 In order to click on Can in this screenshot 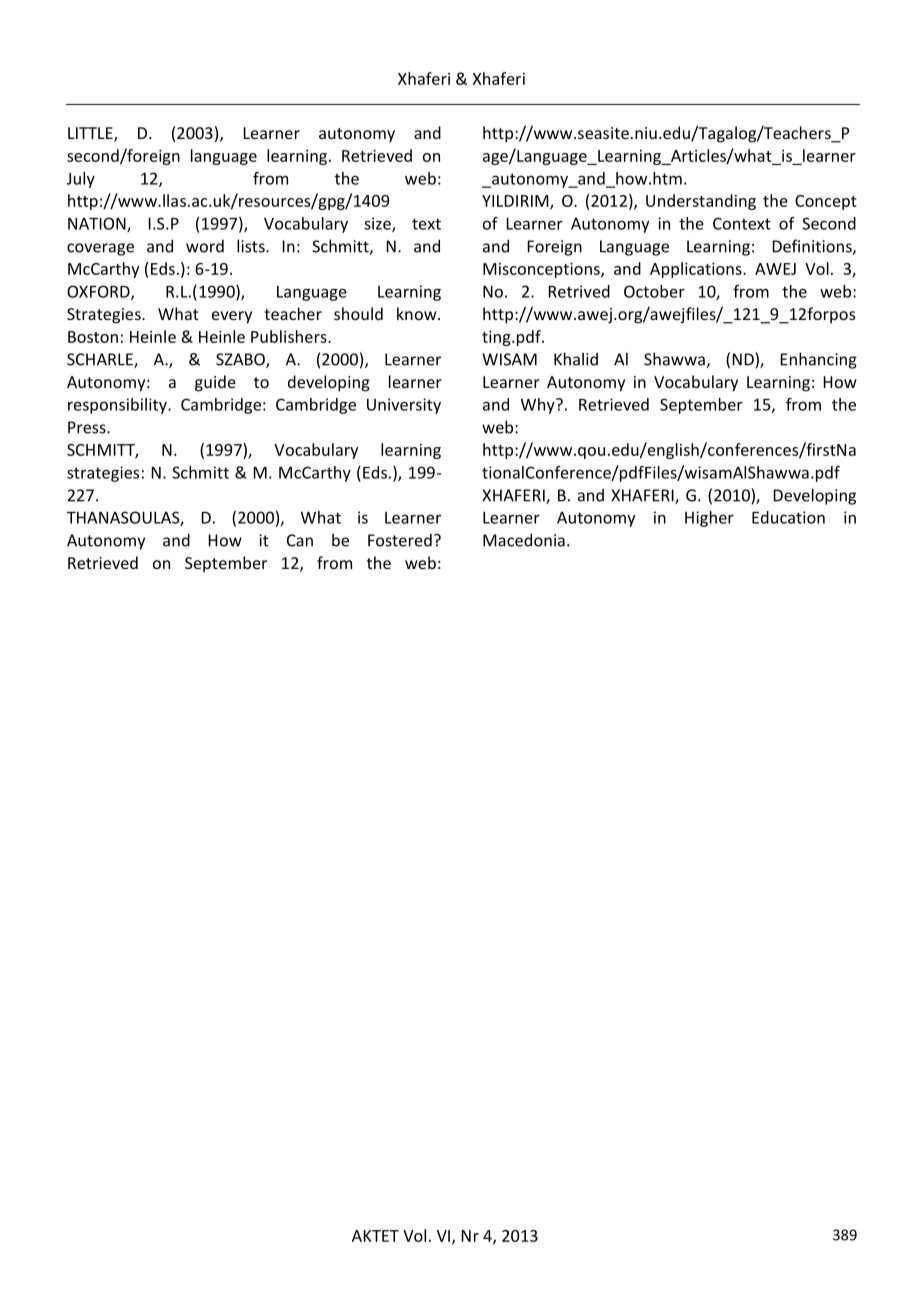, I will do `click(300, 540)`.
